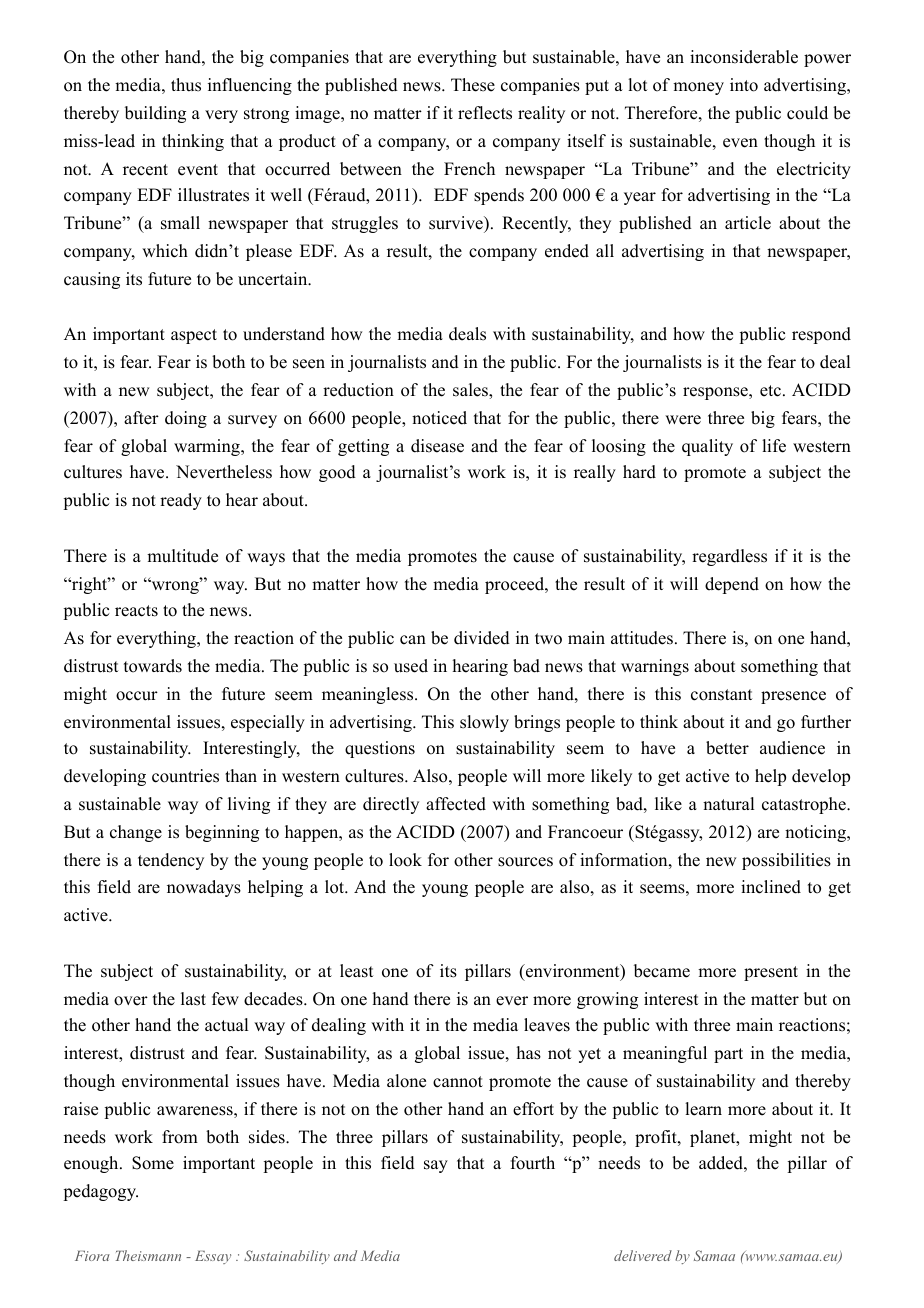 This image has height=1308, width=924. What do you see at coordinates (473, 85) in the image?
I see `These` at bounding box center [473, 85].
